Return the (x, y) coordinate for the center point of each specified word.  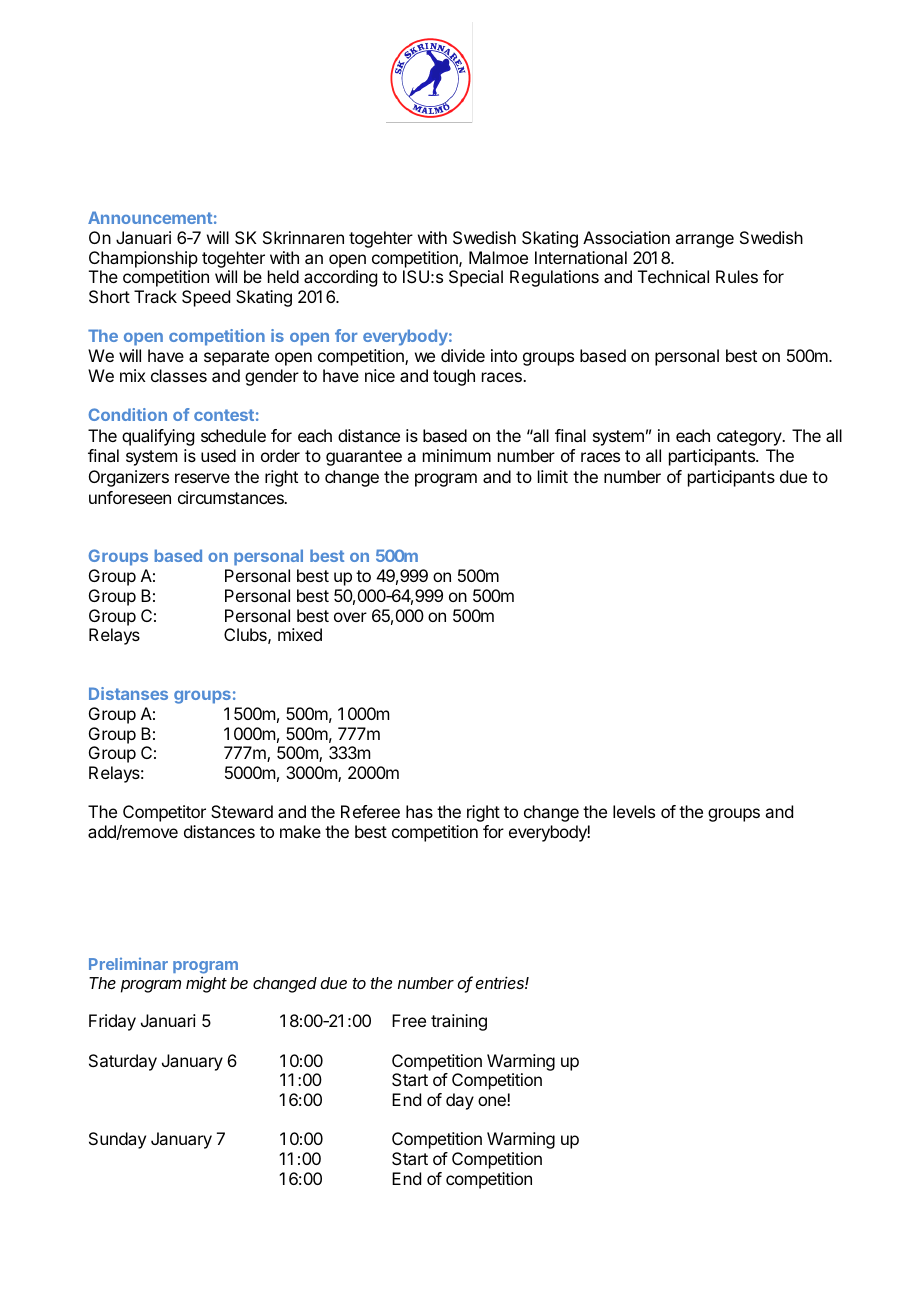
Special (476, 278)
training (459, 1022)
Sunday (117, 1140)
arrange (704, 241)
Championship (143, 259)
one (493, 1101)
